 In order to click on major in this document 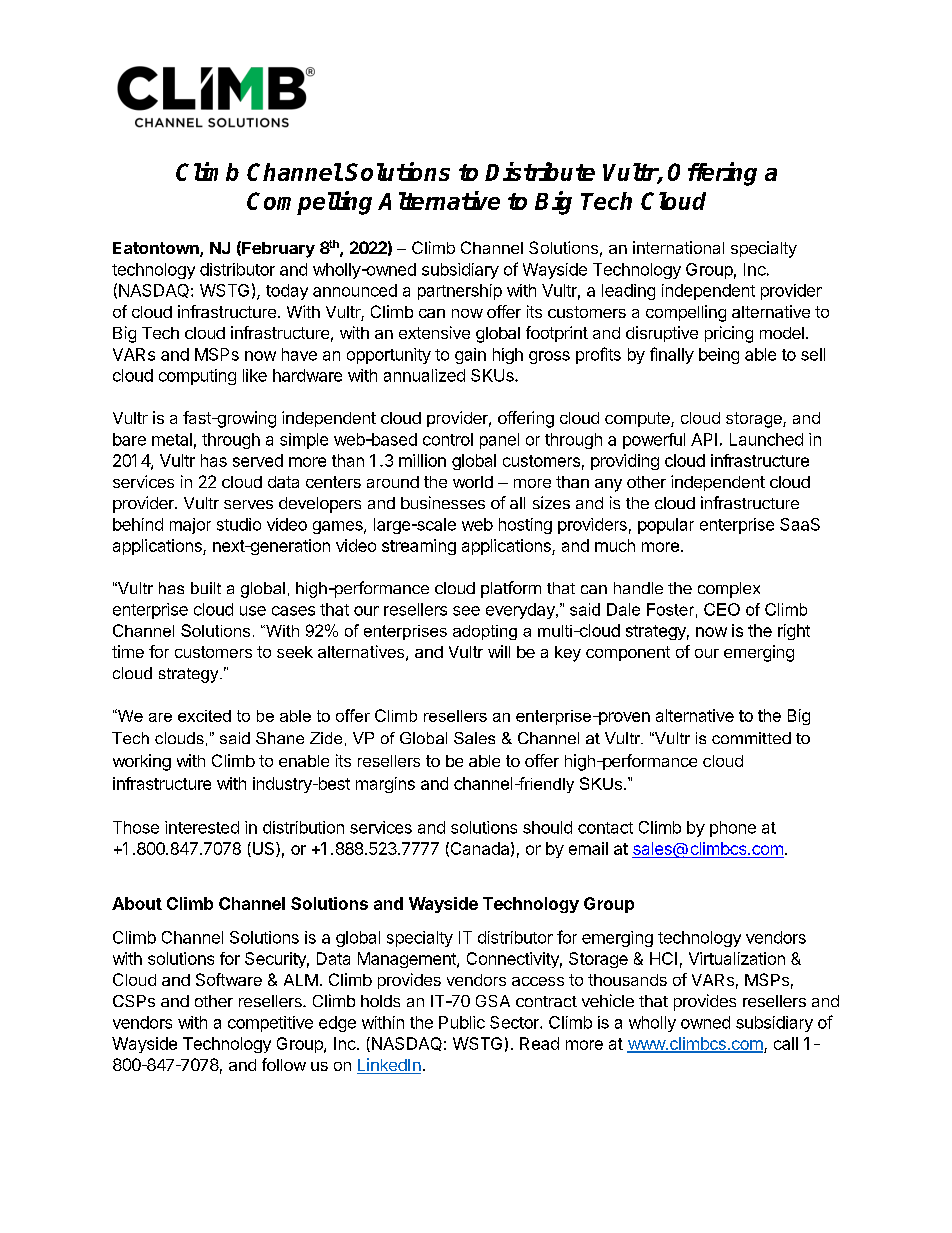, I will do `click(190, 526)`.
